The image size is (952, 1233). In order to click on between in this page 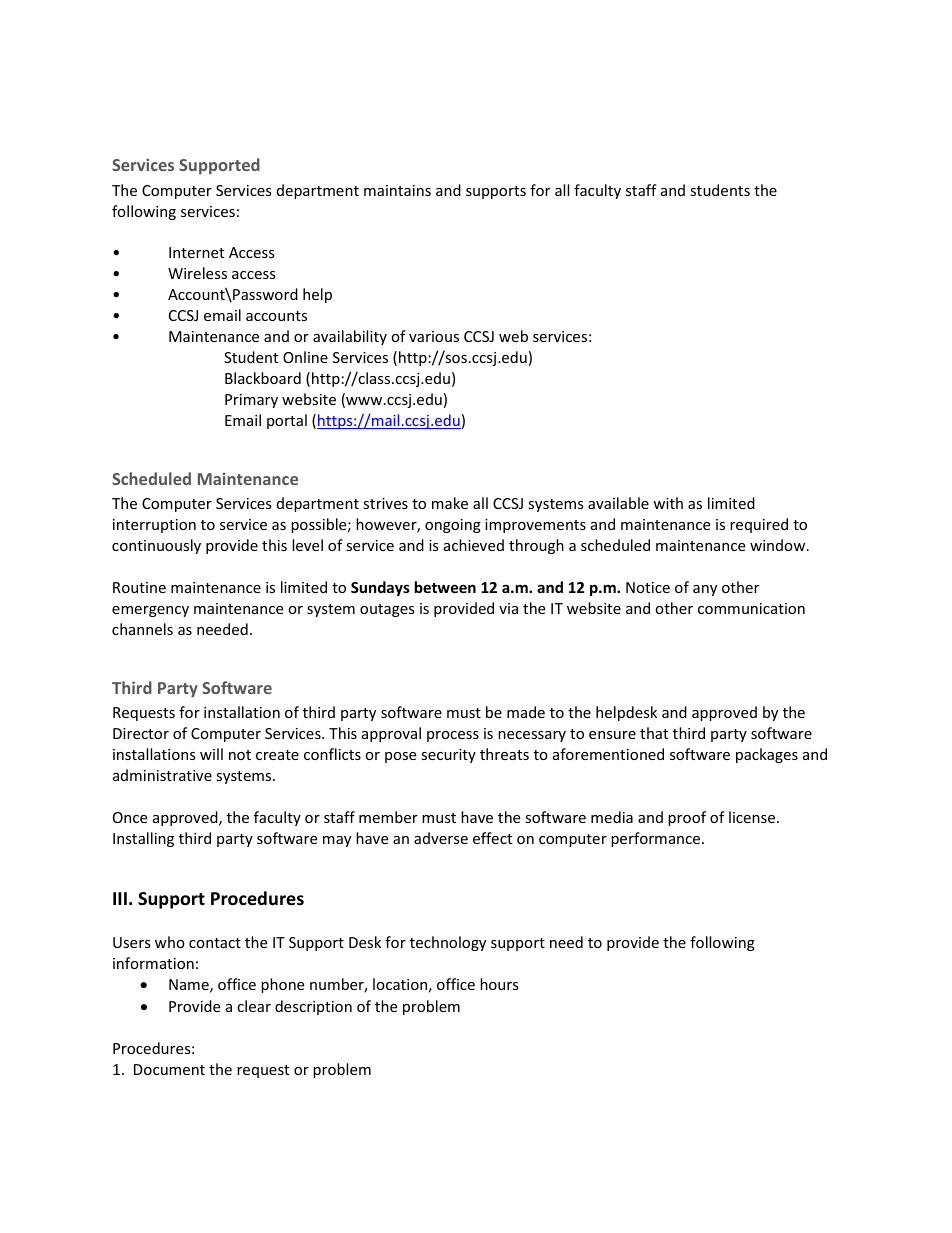, I will do `click(445, 587)`.
